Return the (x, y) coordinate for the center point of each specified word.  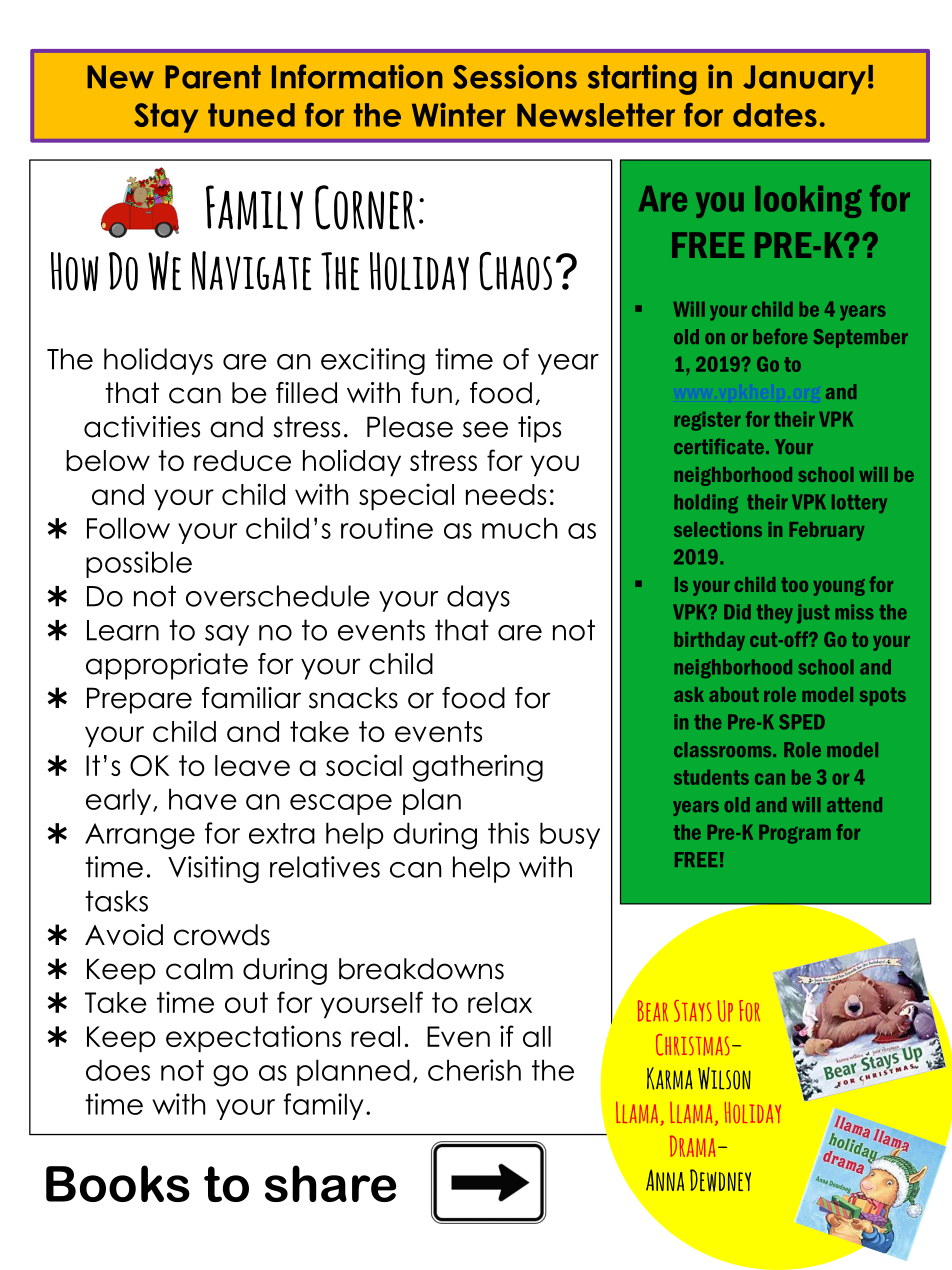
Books (118, 1183)
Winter (459, 115)
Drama (692, 1146)
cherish (474, 1070)
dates (775, 115)
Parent (213, 77)
